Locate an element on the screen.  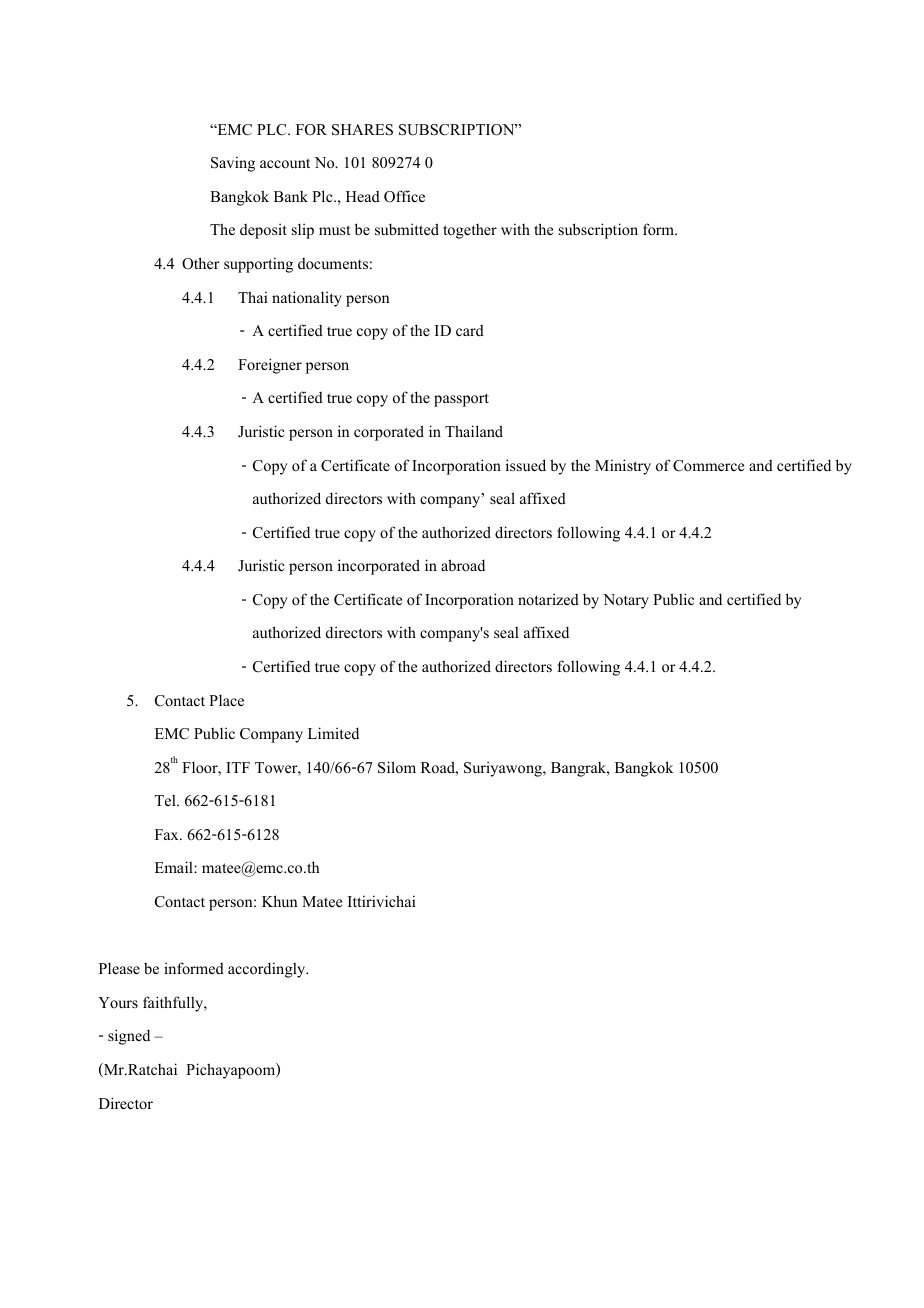
signed is located at coordinates (129, 1037).
